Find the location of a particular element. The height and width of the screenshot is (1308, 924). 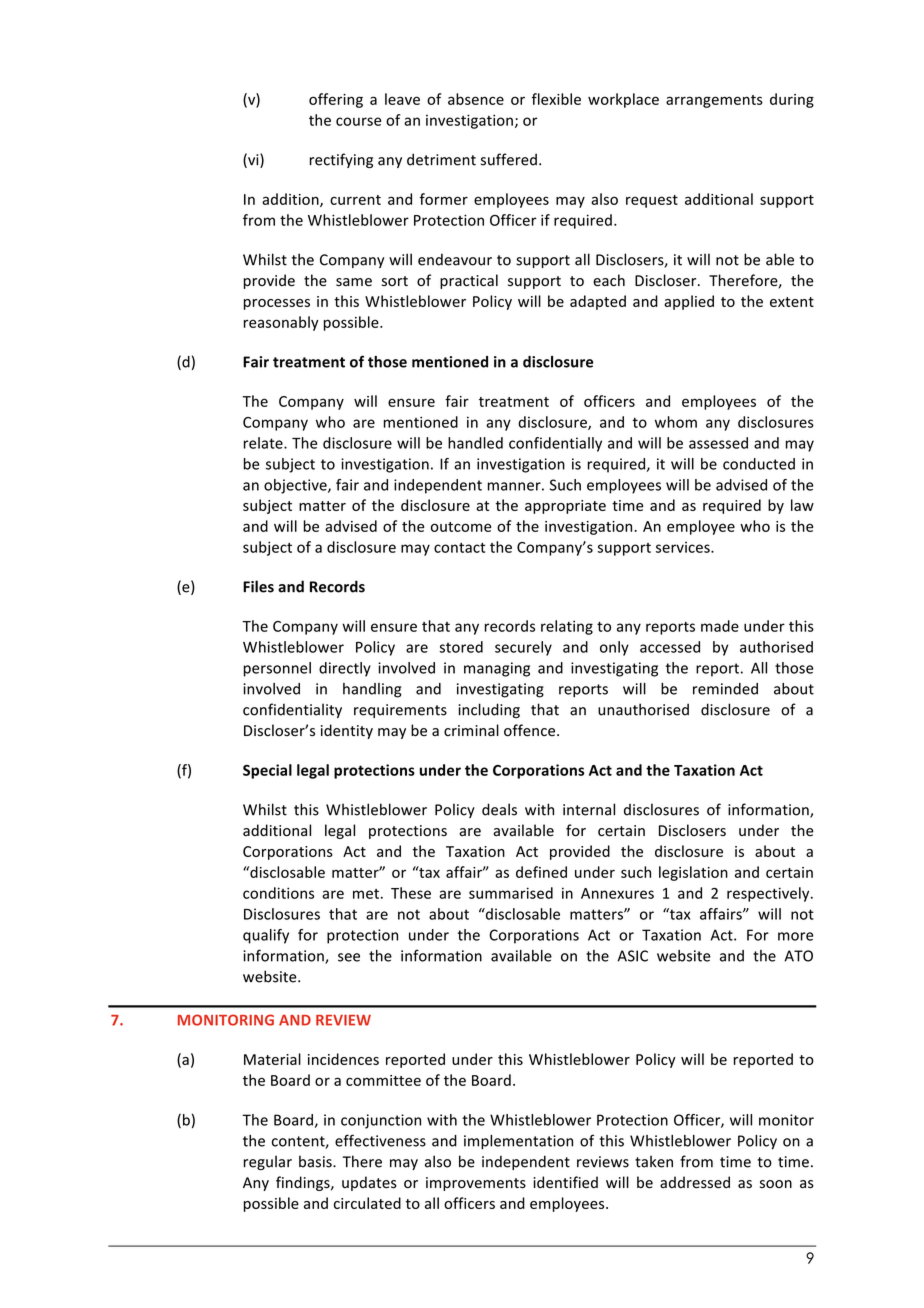

arrangements is located at coordinates (714, 101).
